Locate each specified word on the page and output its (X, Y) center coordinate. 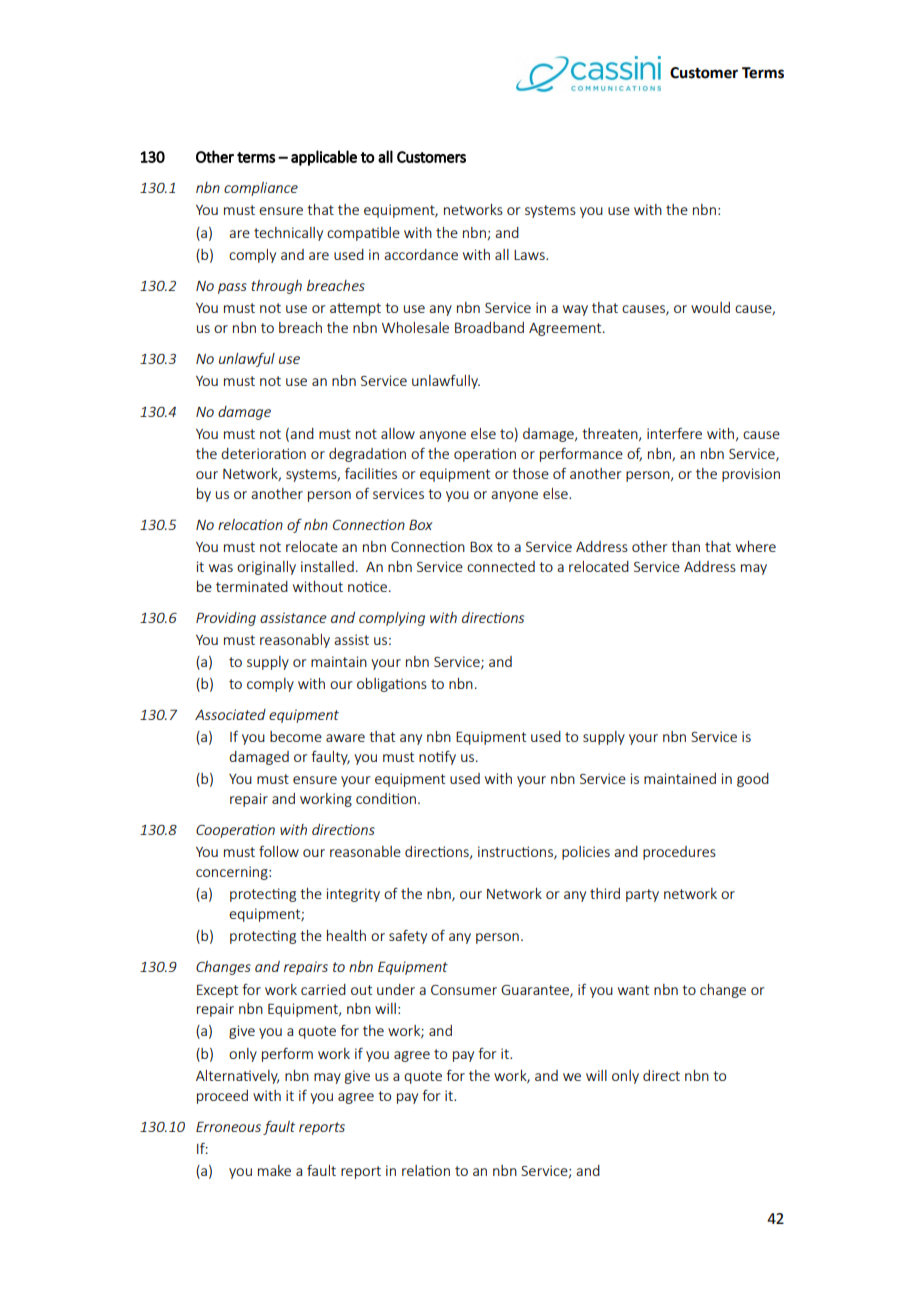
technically (288, 234)
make (274, 1170)
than (685, 546)
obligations (392, 685)
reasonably (295, 641)
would (710, 307)
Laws (530, 255)
